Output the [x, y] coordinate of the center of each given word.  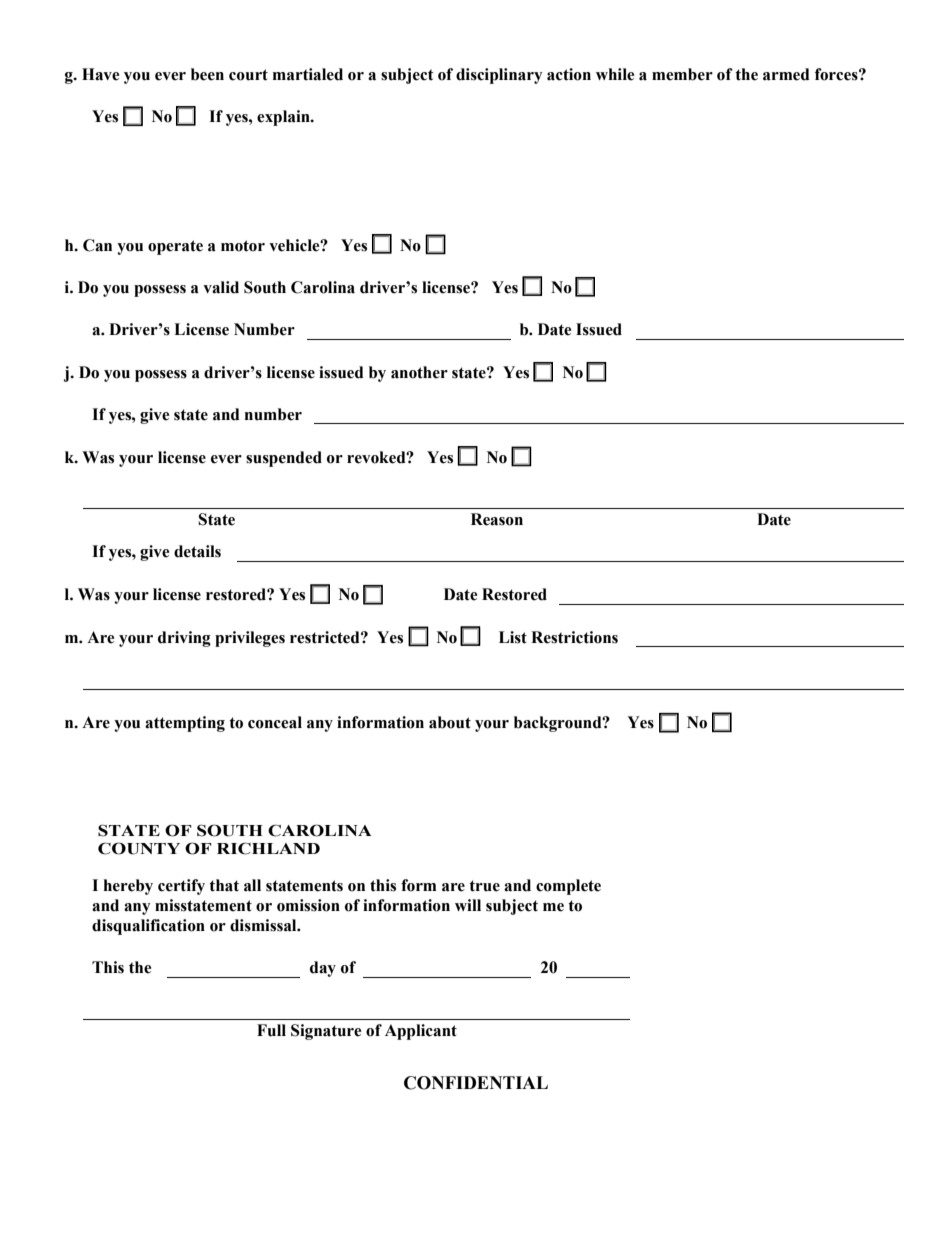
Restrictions [574, 637]
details [197, 551]
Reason [497, 519]
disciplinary [499, 76]
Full [271, 1030]
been [207, 74]
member [682, 74]
